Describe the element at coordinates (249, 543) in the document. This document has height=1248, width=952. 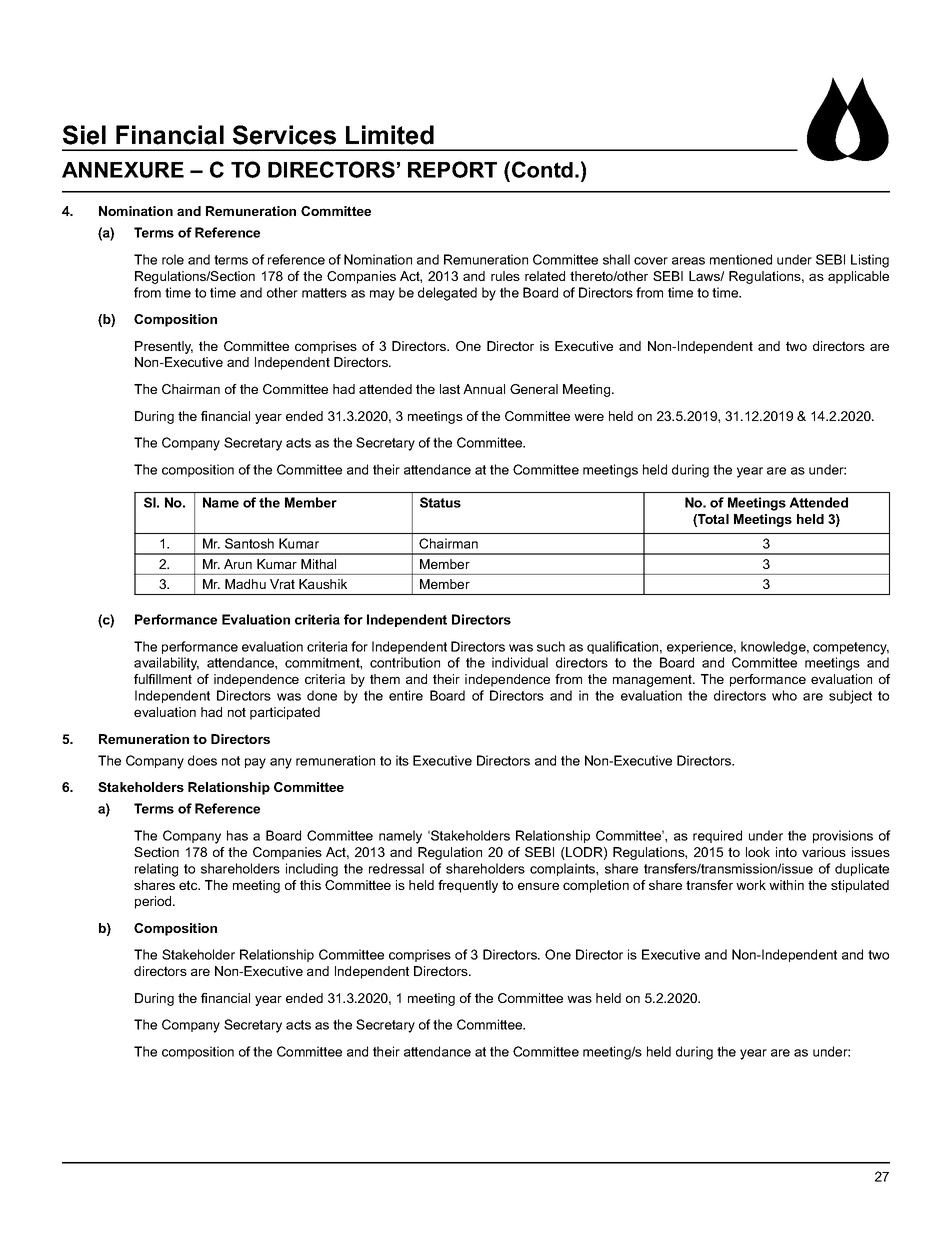
I see `Santosh` at that location.
